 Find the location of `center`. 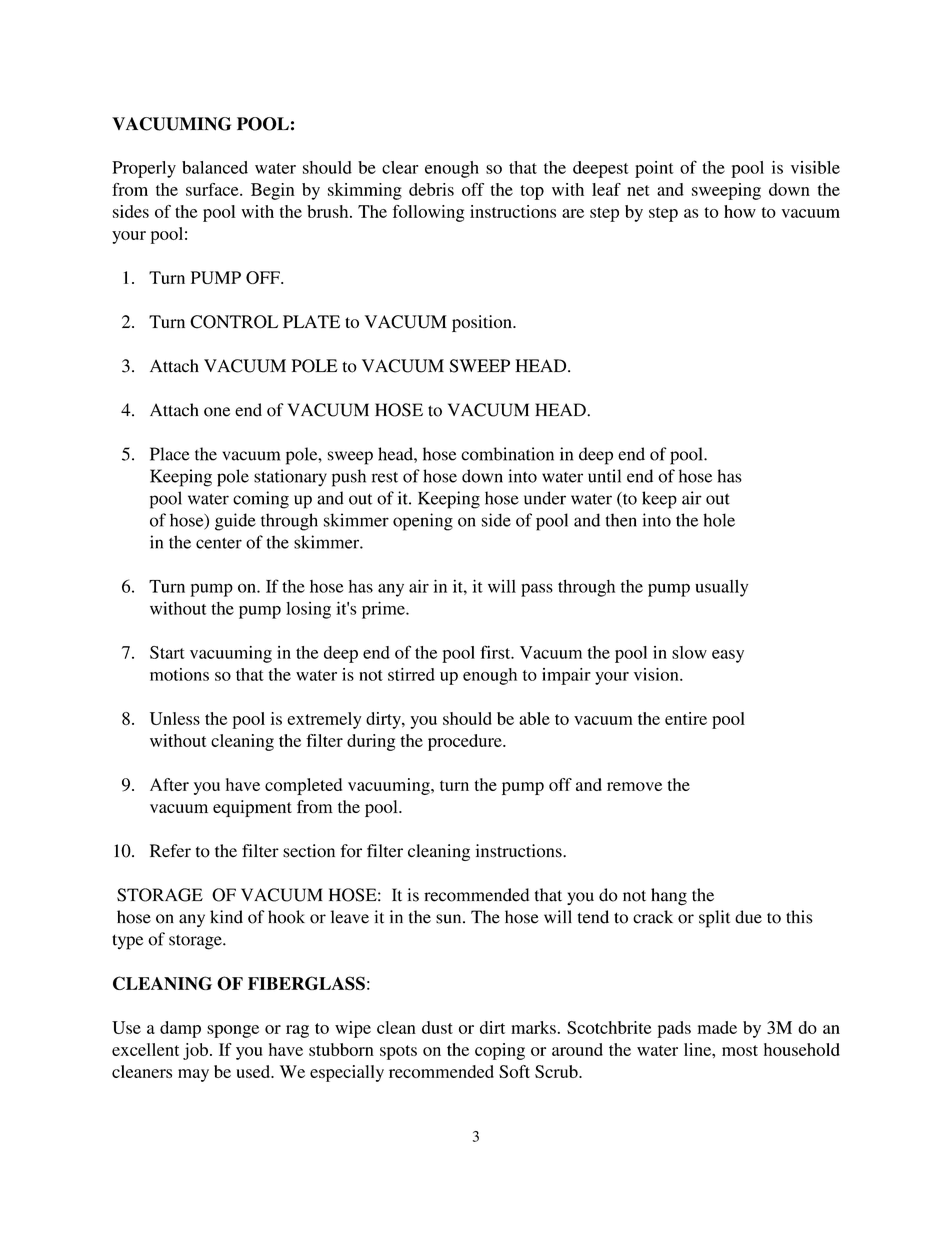

center is located at coordinates (219, 543).
